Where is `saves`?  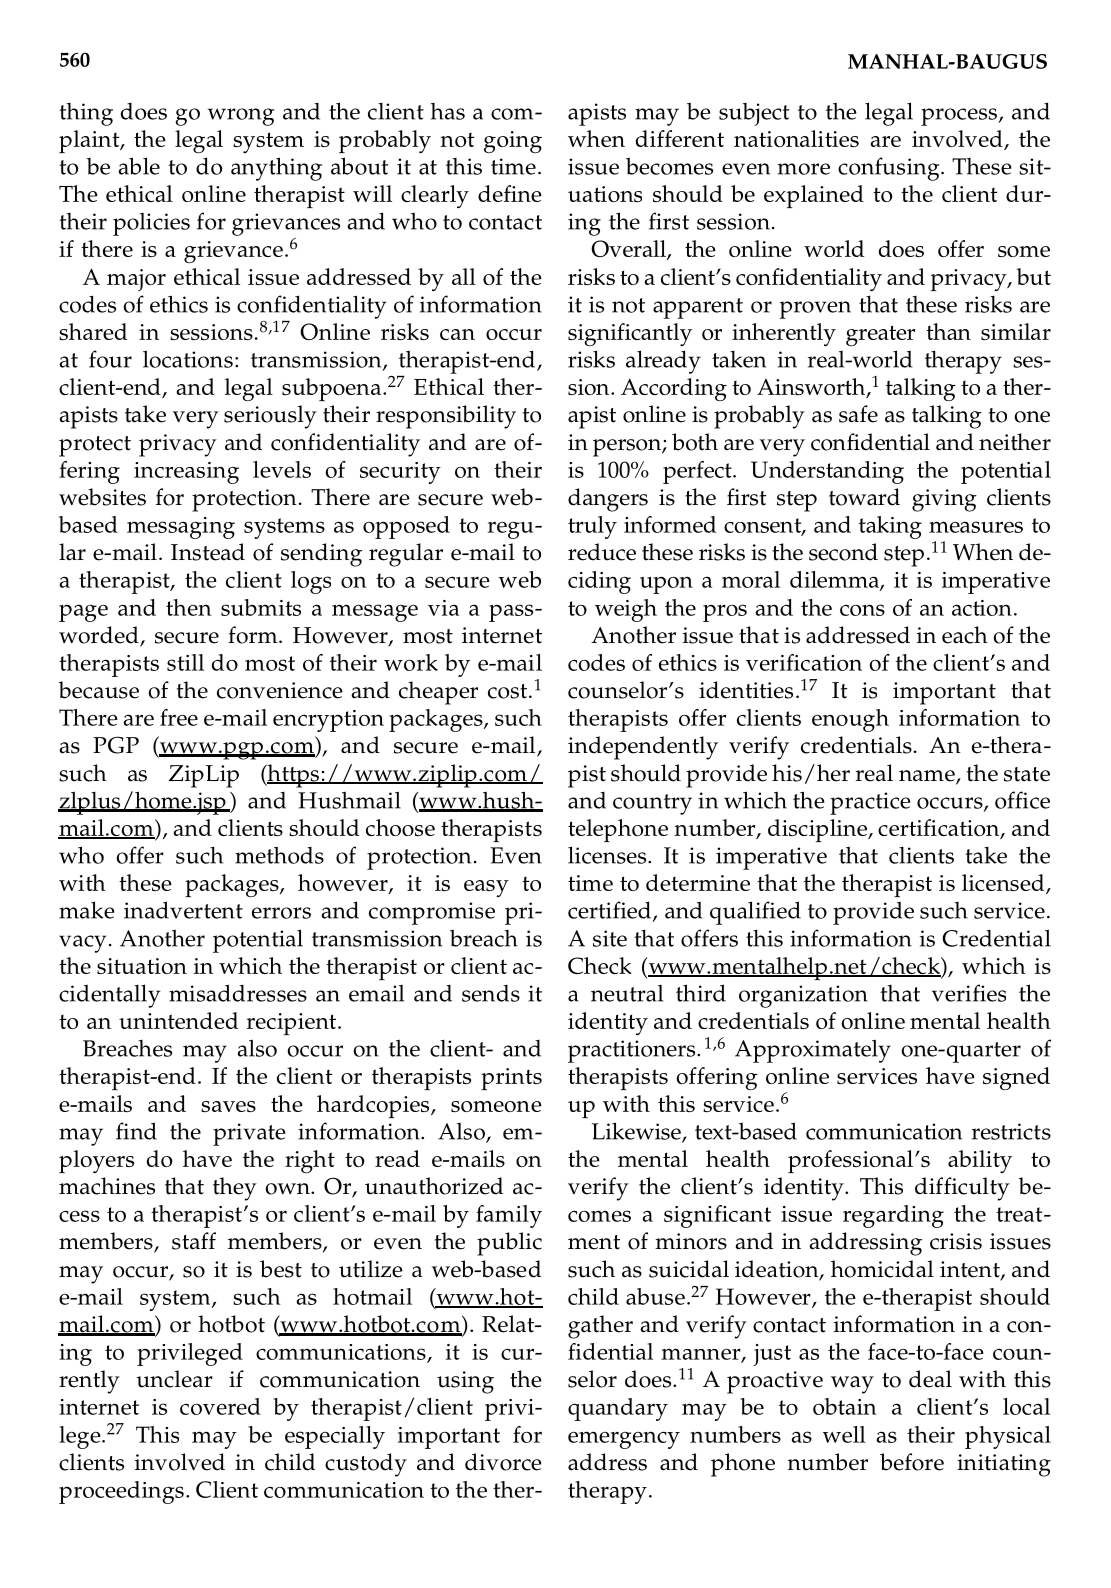
saves is located at coordinates (228, 1106).
